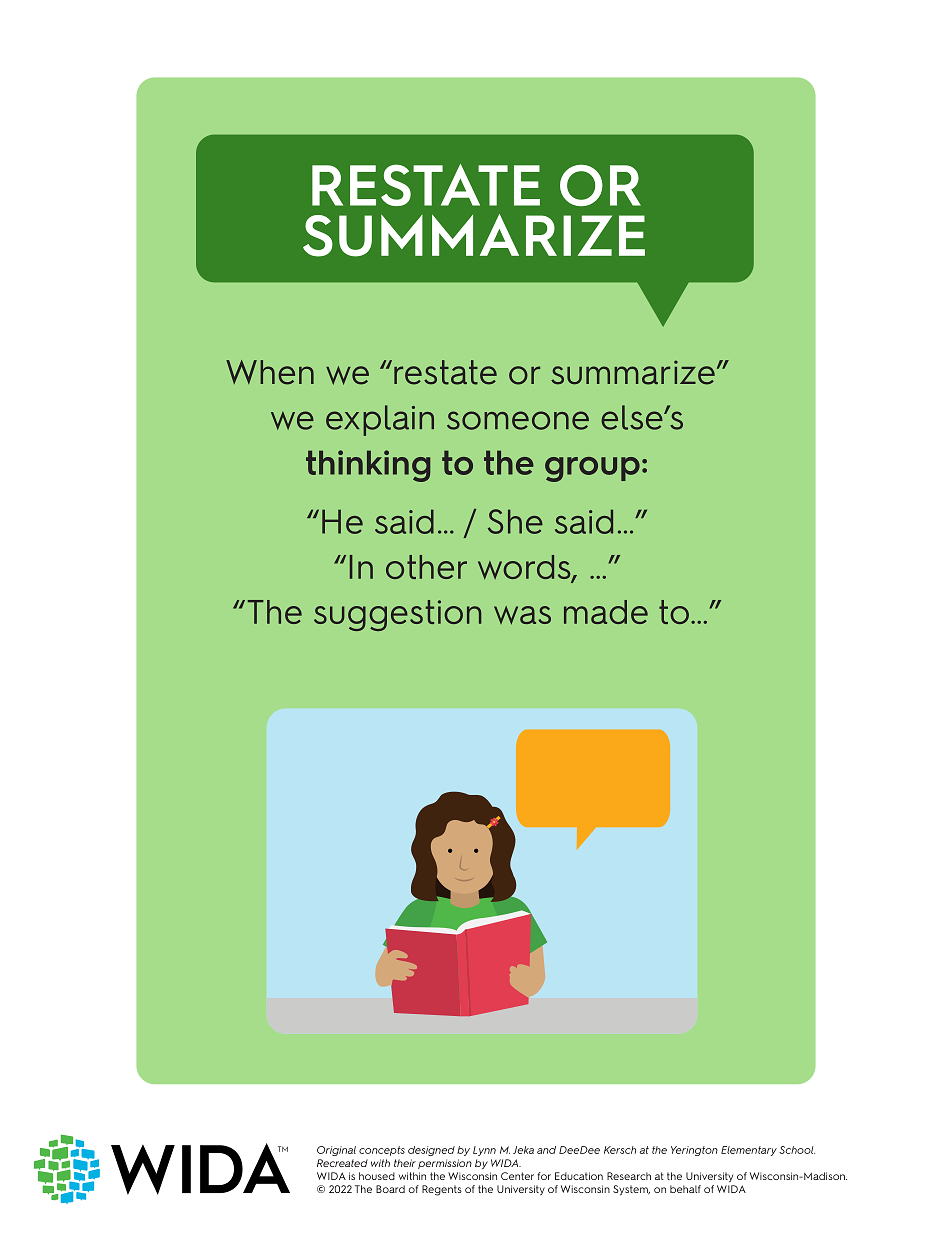 The width and height of the page is (952, 1233). Describe the element at coordinates (592, 469) in the page. I see `group` at that location.
